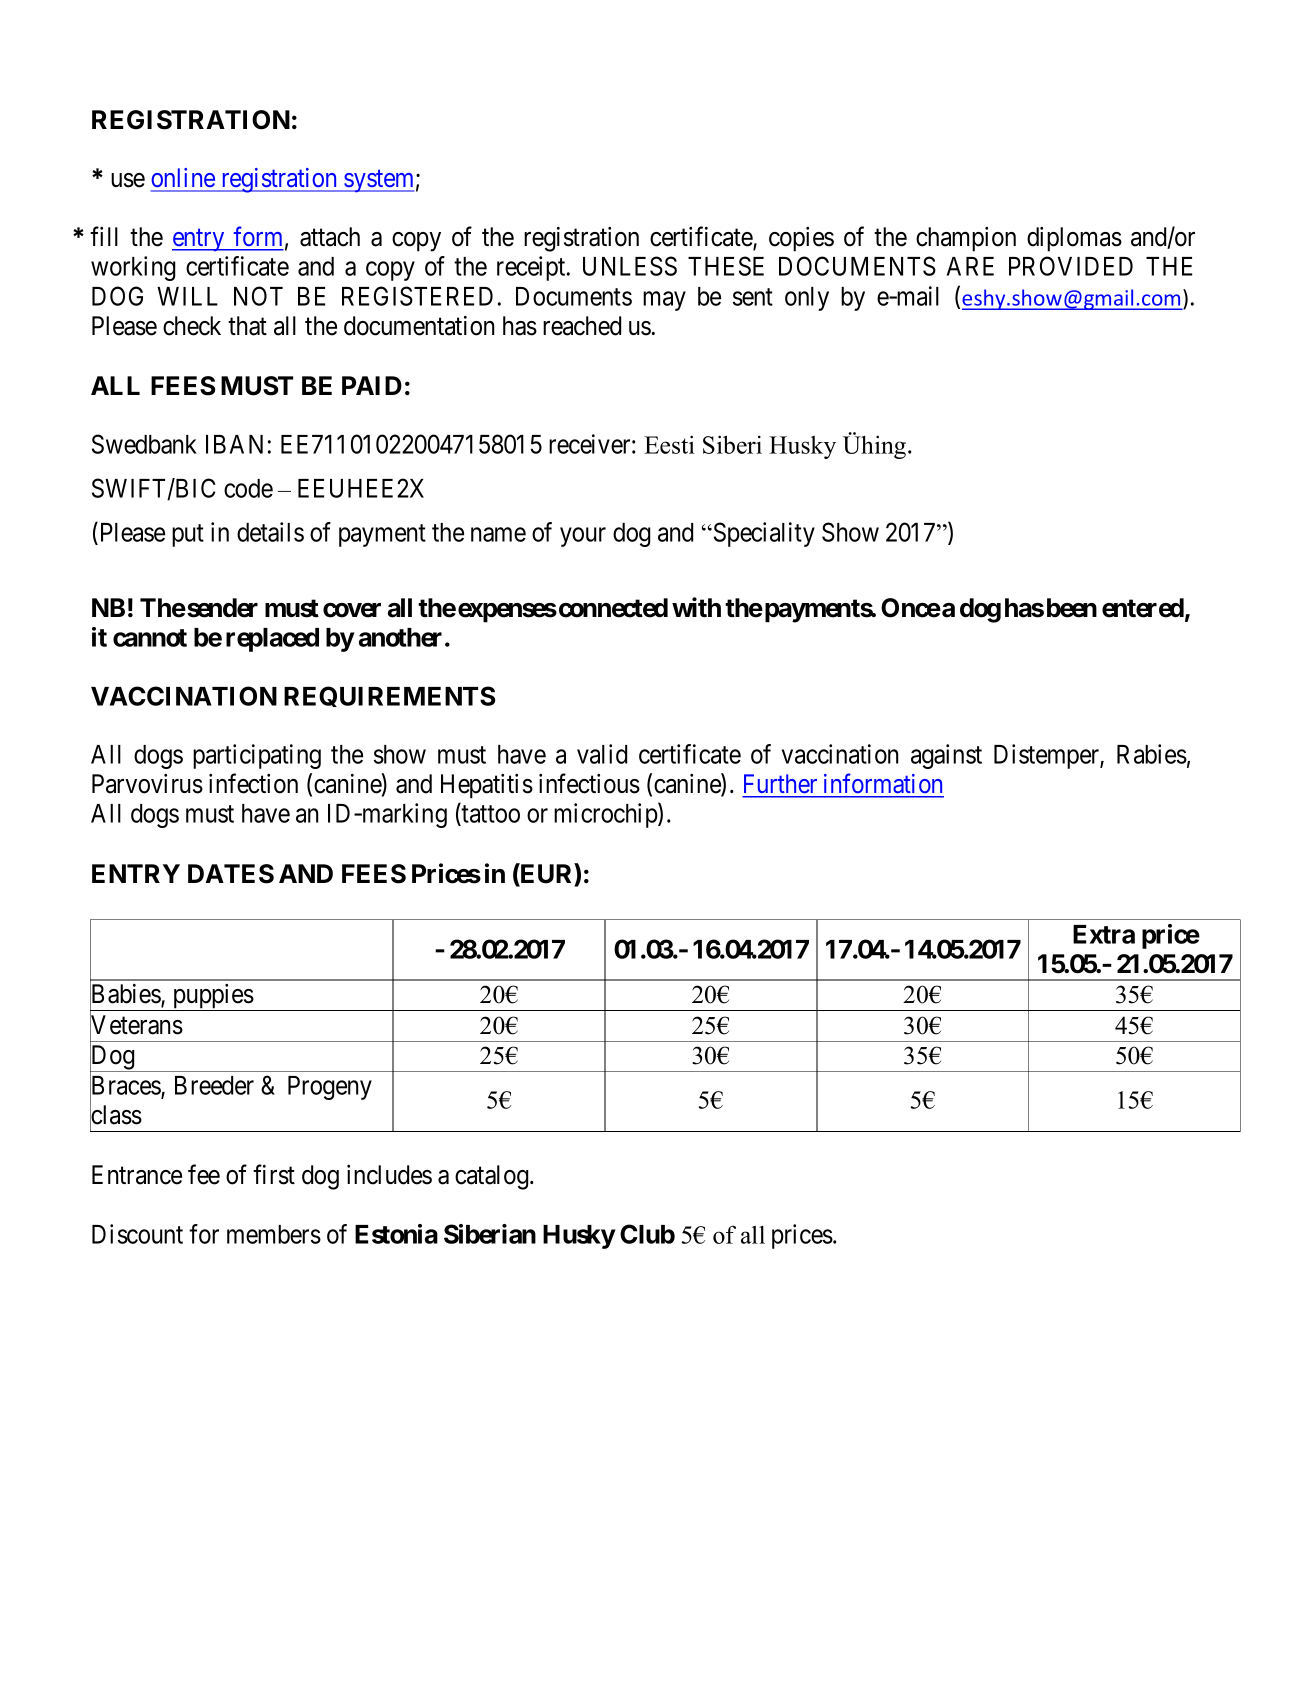 This page has width=1306, height=1690. What do you see at coordinates (630, 266) in the page?
I see `UNLESS` at bounding box center [630, 266].
